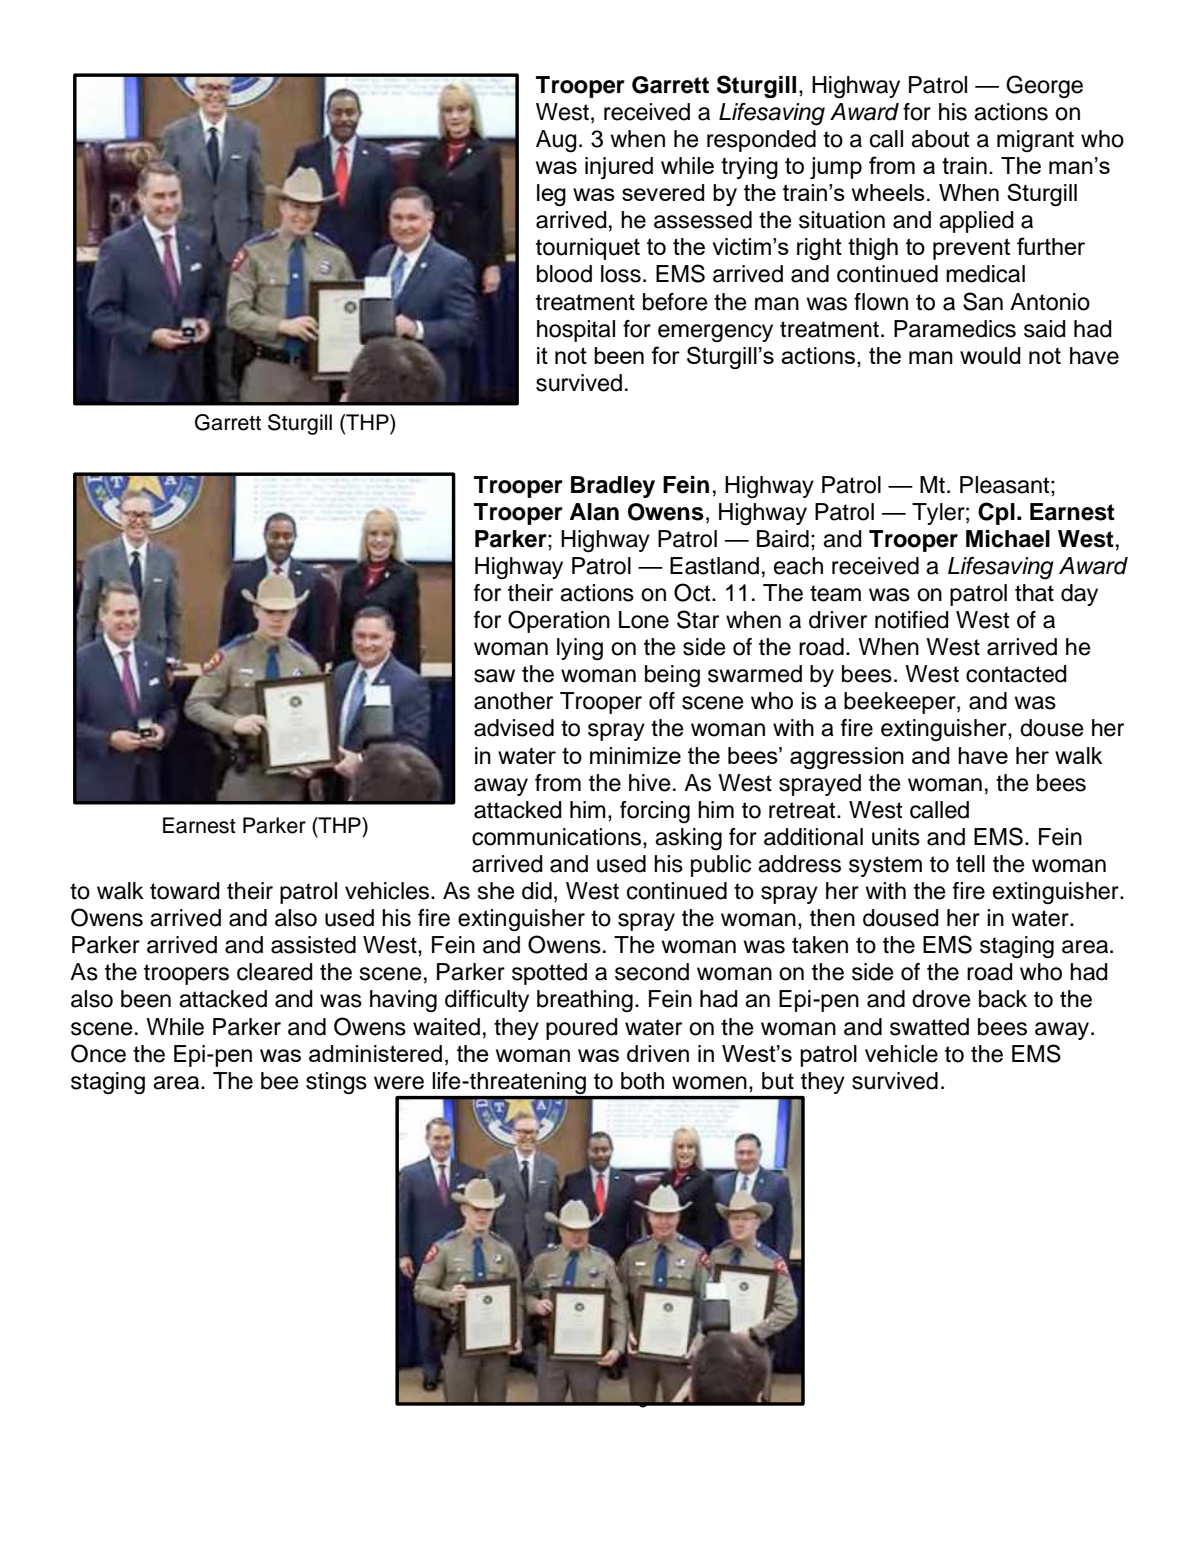 The width and height of the document is (1201, 1555). Describe the element at coordinates (582, 1029) in the document. I see `poured` at that location.
